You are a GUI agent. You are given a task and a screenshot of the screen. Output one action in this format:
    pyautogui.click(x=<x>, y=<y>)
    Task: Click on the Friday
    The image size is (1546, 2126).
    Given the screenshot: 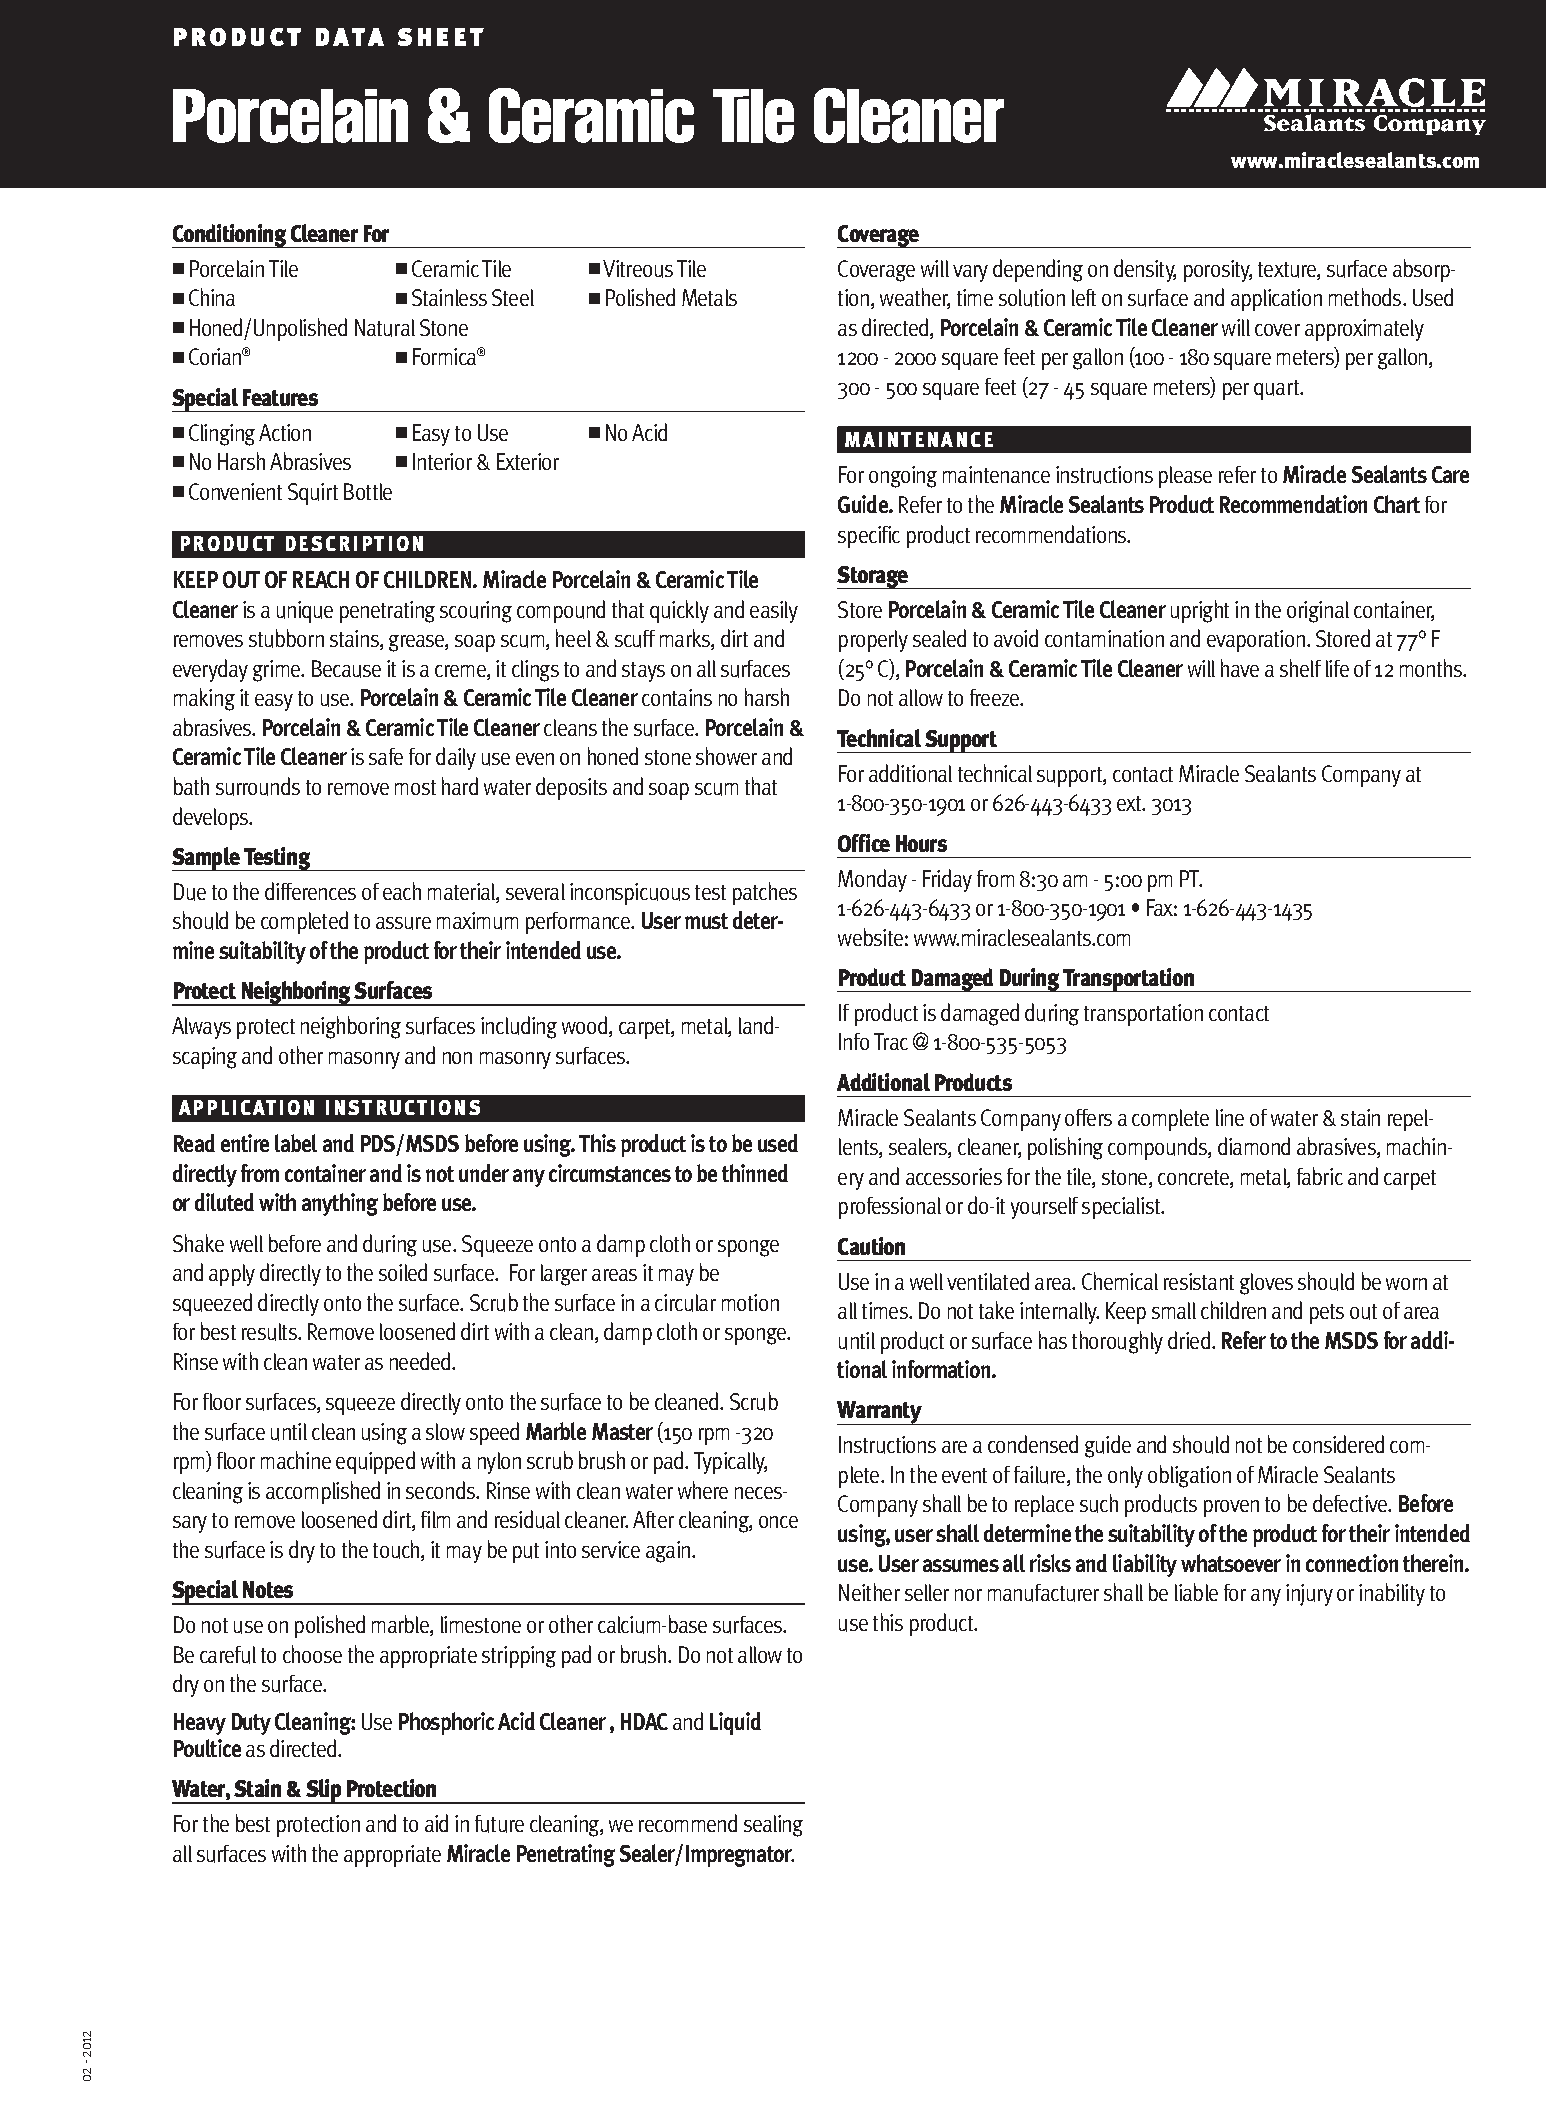 What is the action you would take?
    pyautogui.click(x=947, y=880)
